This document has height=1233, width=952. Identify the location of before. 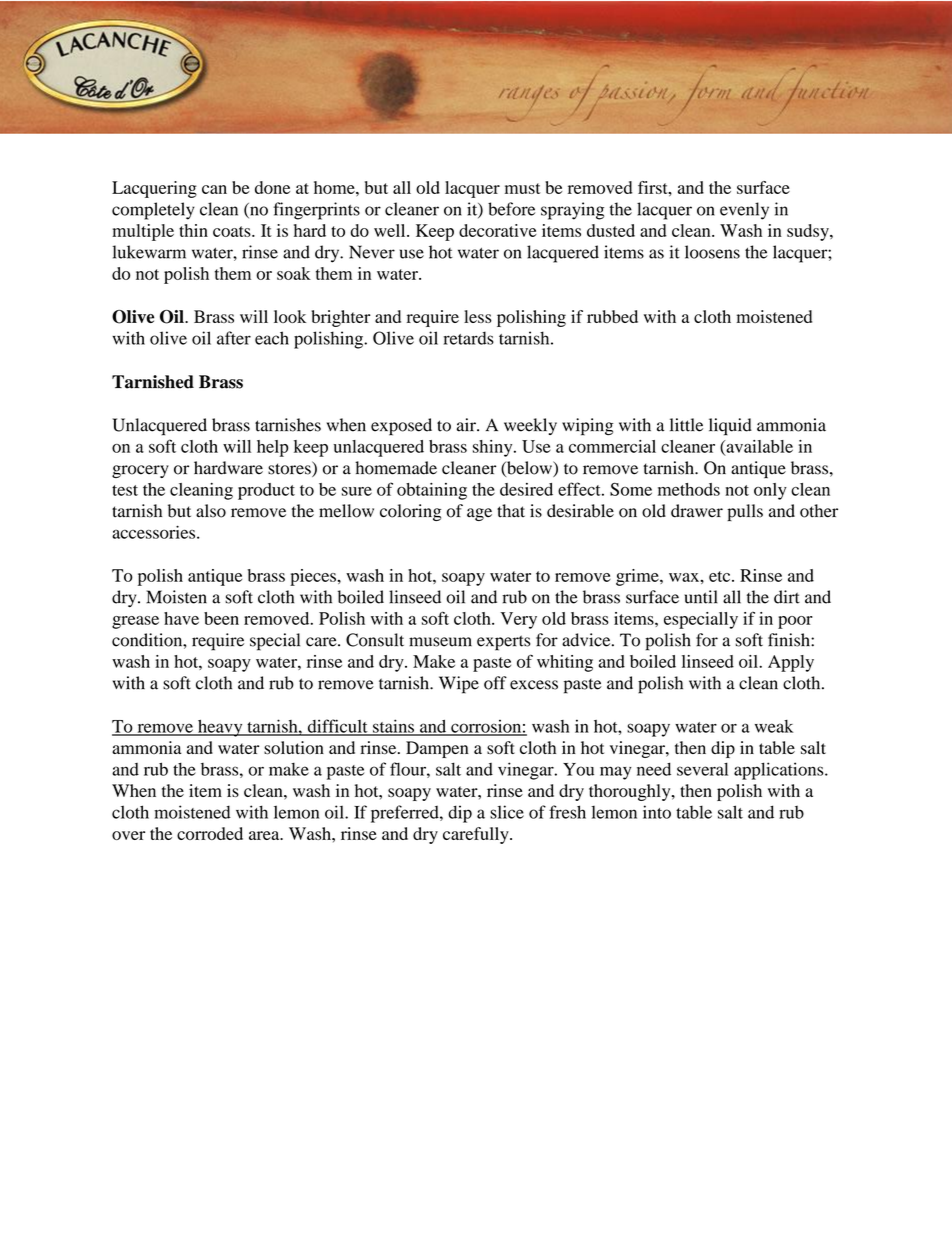
(511, 209).
